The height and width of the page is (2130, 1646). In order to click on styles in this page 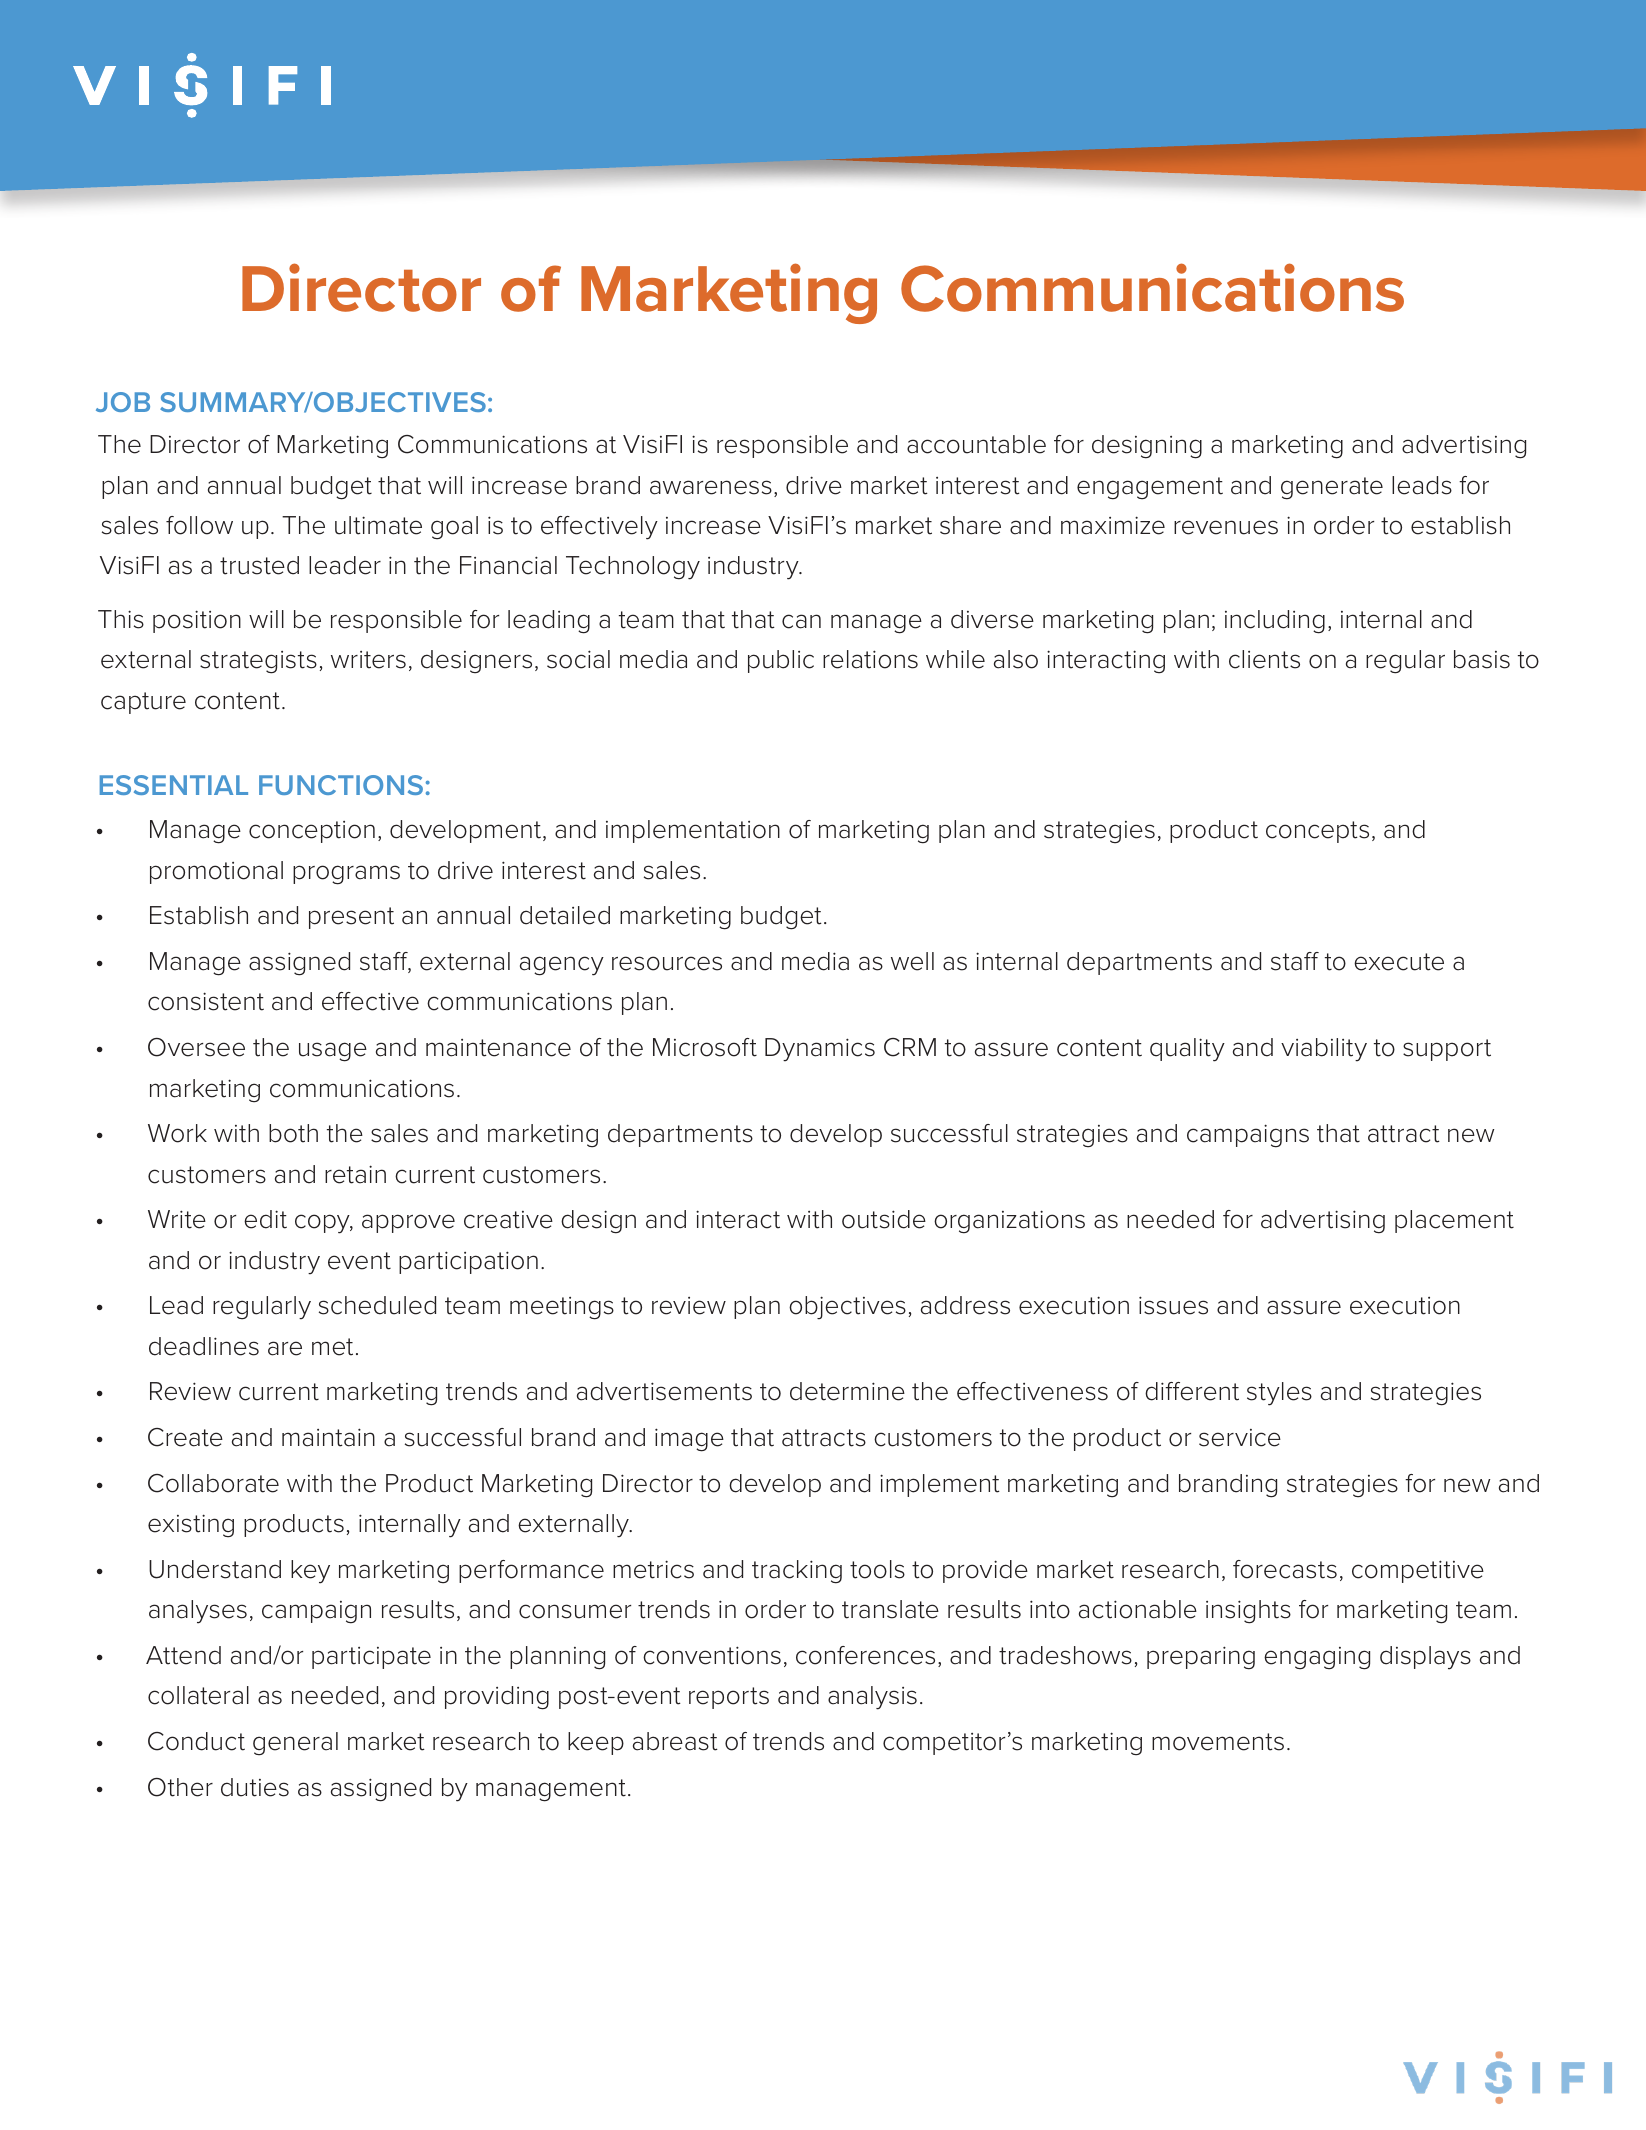, I will do `click(1279, 1394)`.
